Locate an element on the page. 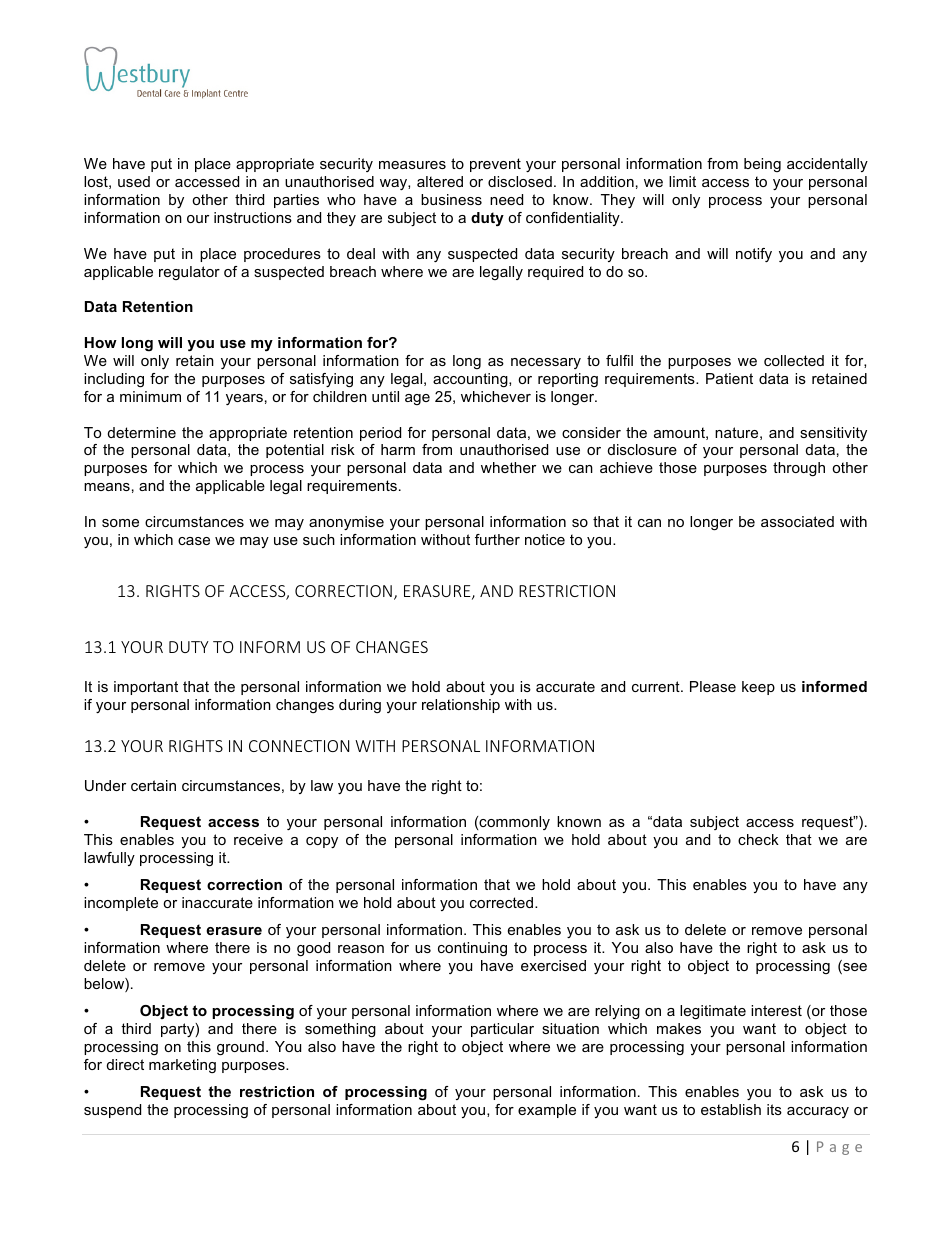 This page has height=1233, width=952. Patient is located at coordinates (729, 378).
